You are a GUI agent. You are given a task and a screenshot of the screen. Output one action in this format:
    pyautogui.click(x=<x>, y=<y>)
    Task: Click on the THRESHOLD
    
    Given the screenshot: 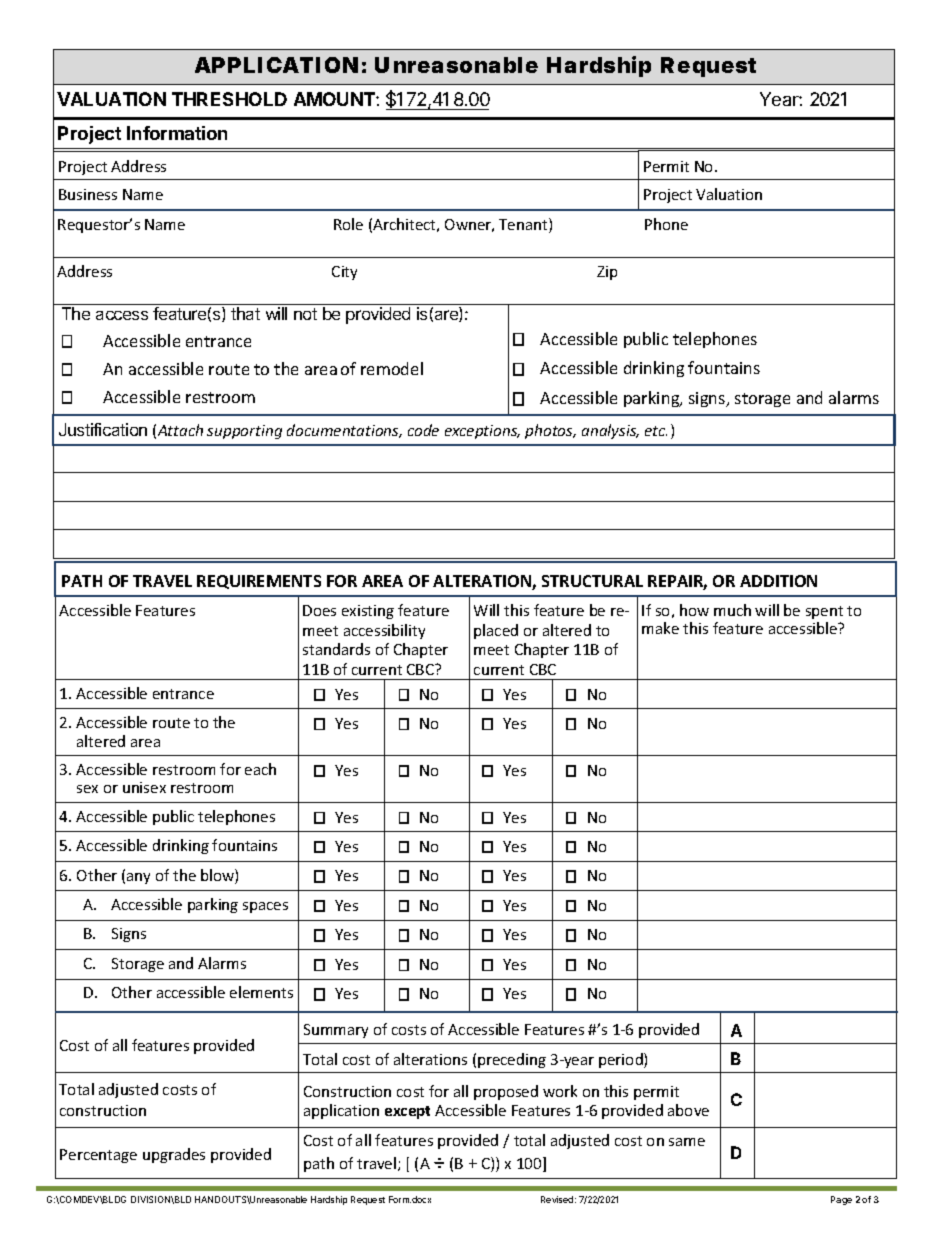 What is the action you would take?
    pyautogui.click(x=229, y=99)
